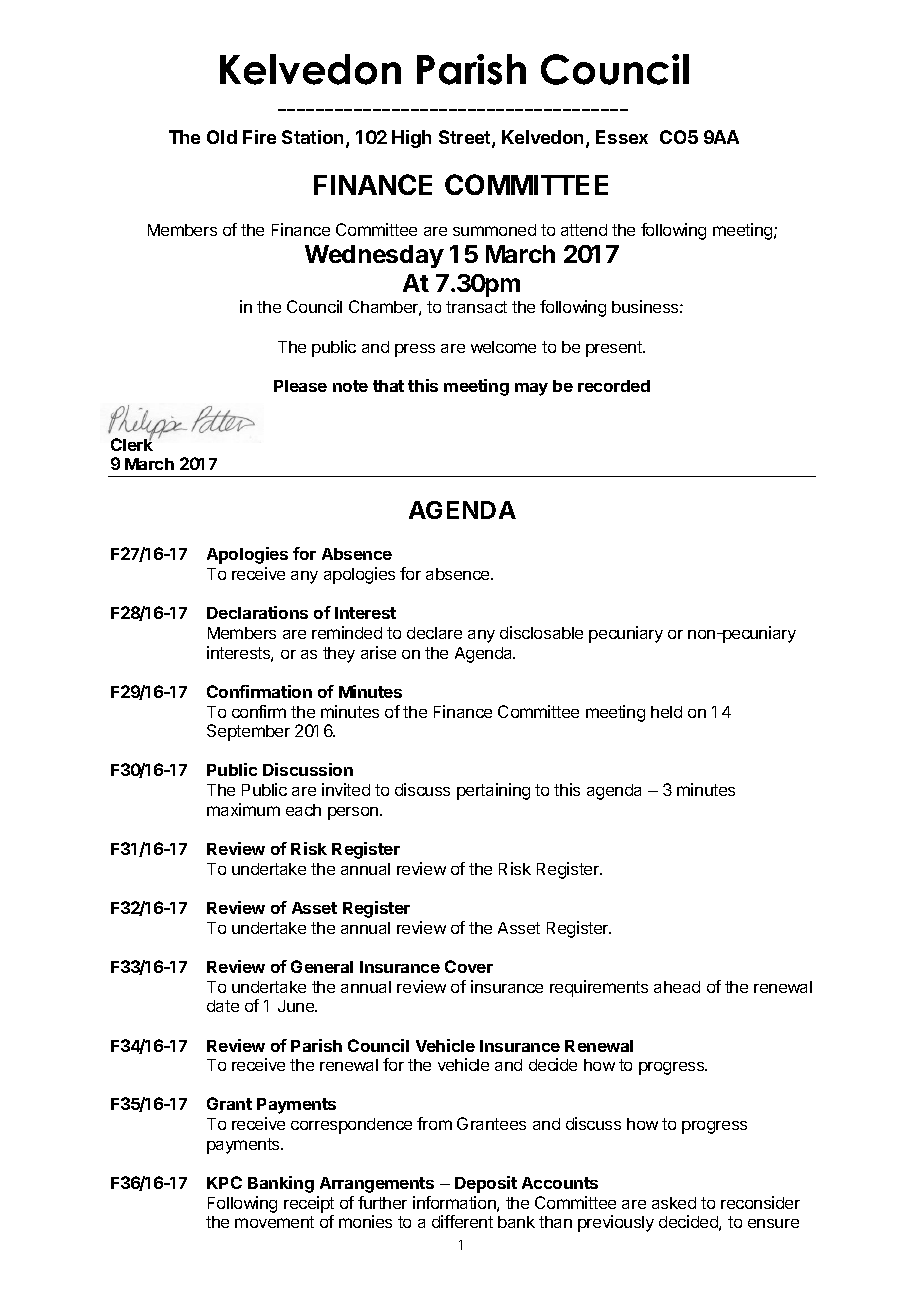 The image size is (924, 1308). Describe the element at coordinates (677, 987) in the page. I see `ahead` at that location.
